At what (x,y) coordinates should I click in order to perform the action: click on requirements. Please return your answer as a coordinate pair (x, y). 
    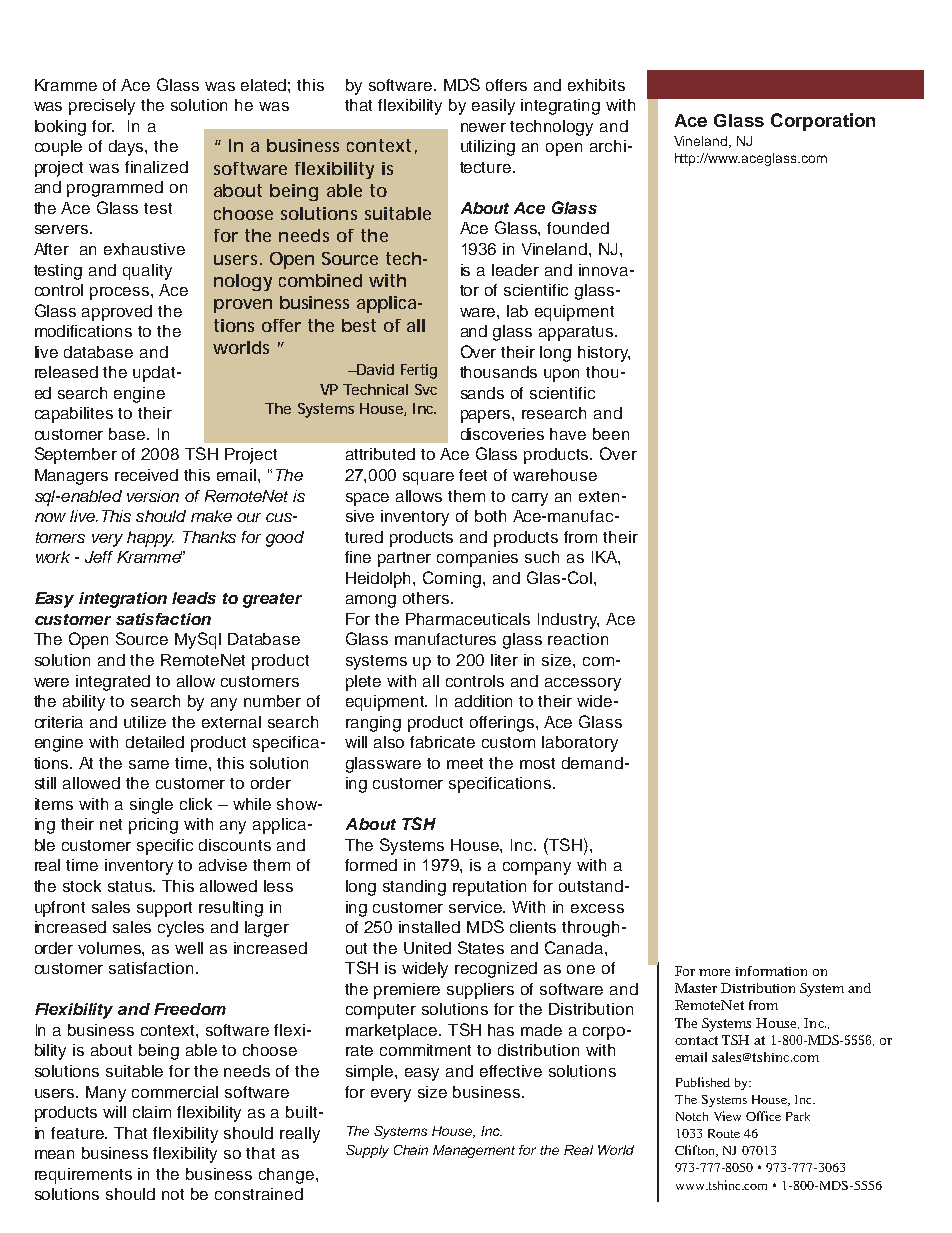
    Looking at the image, I should click on (83, 1176).
